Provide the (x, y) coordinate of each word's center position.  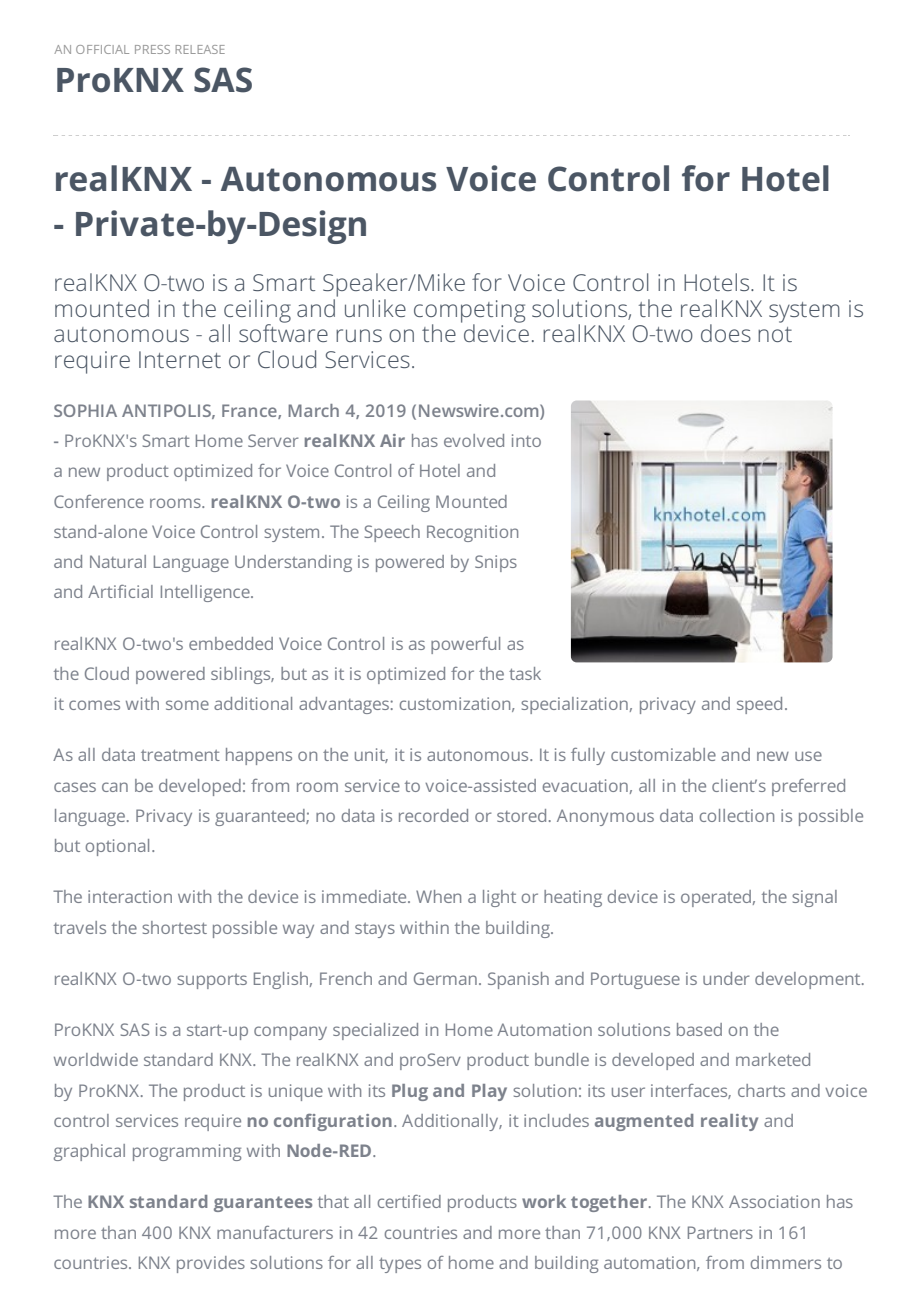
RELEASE (200, 49)
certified (409, 1201)
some (187, 705)
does (726, 333)
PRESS (152, 49)
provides (211, 1264)
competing (469, 312)
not (775, 334)
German (445, 978)
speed (759, 705)
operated (716, 898)
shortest (174, 927)
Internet (180, 359)
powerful (465, 645)
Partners (720, 1232)
